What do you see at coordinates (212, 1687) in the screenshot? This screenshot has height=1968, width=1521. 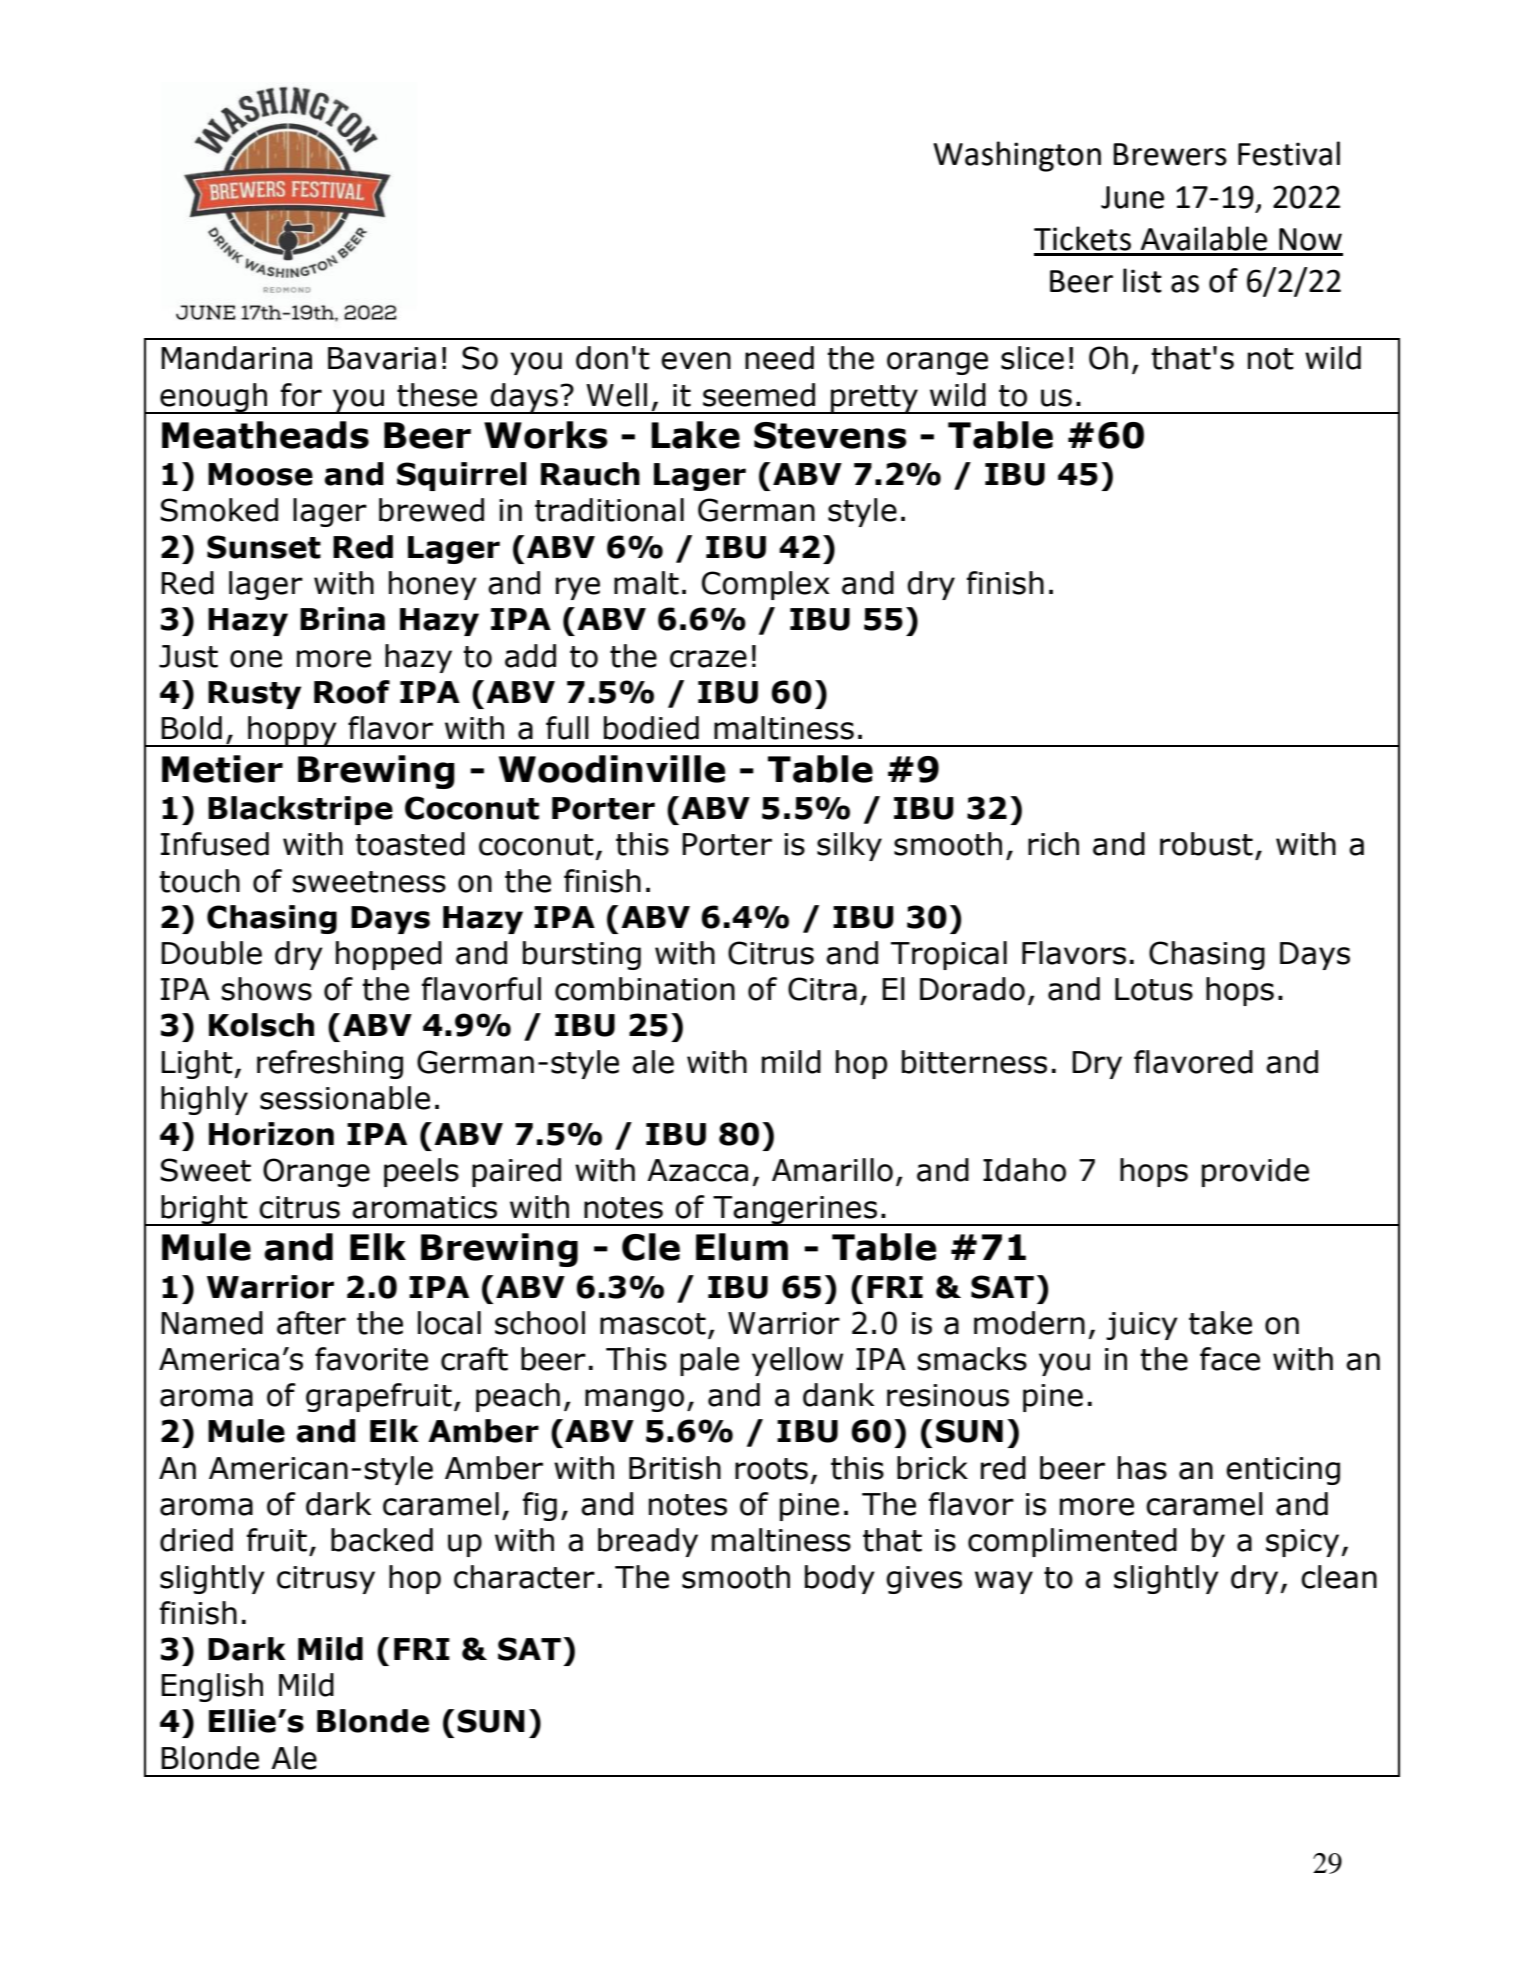 I see `English` at bounding box center [212, 1687].
